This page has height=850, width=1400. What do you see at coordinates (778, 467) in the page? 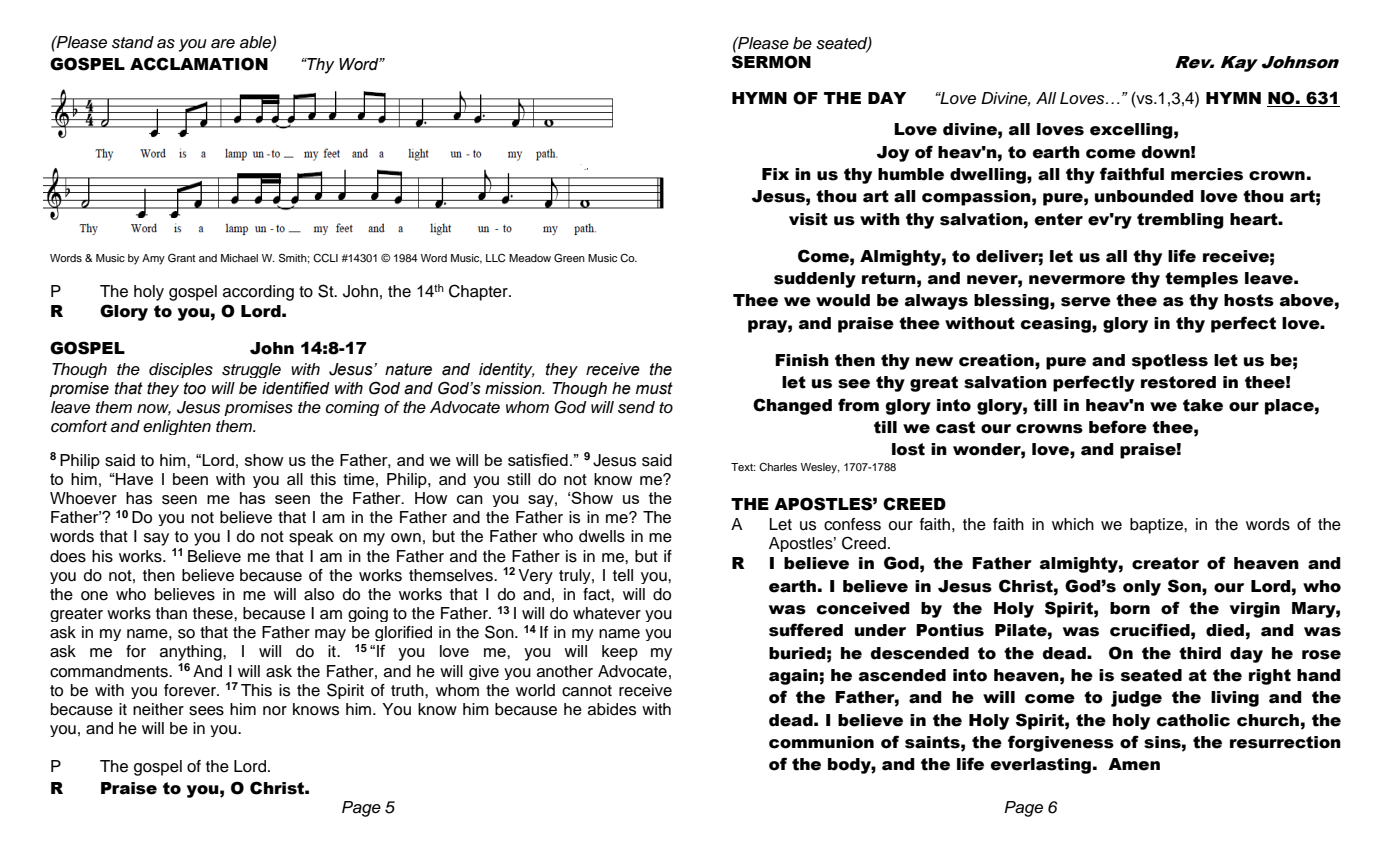
I see `Charles` at bounding box center [778, 467].
